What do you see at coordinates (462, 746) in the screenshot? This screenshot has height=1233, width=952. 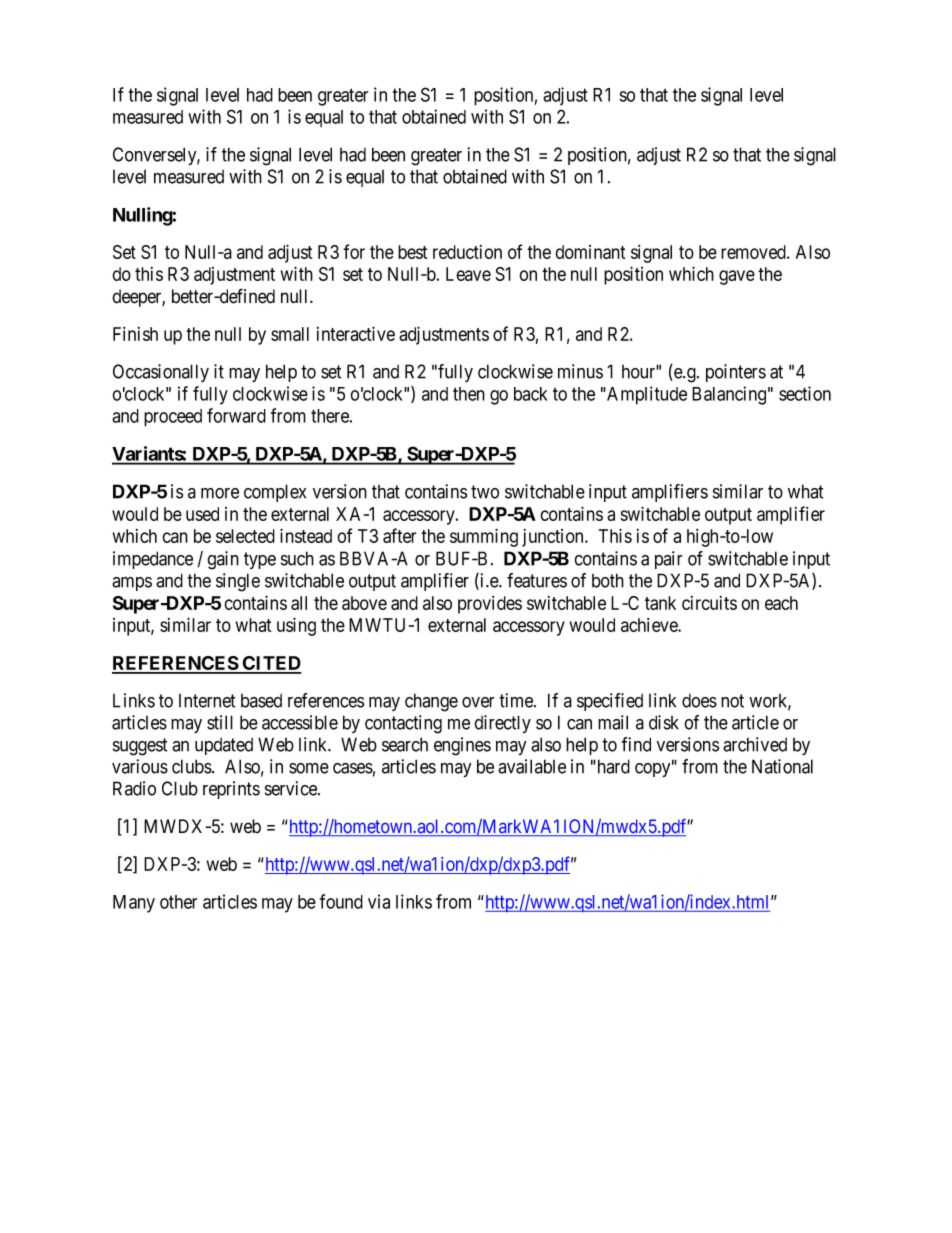 I see `engines` at bounding box center [462, 746].
